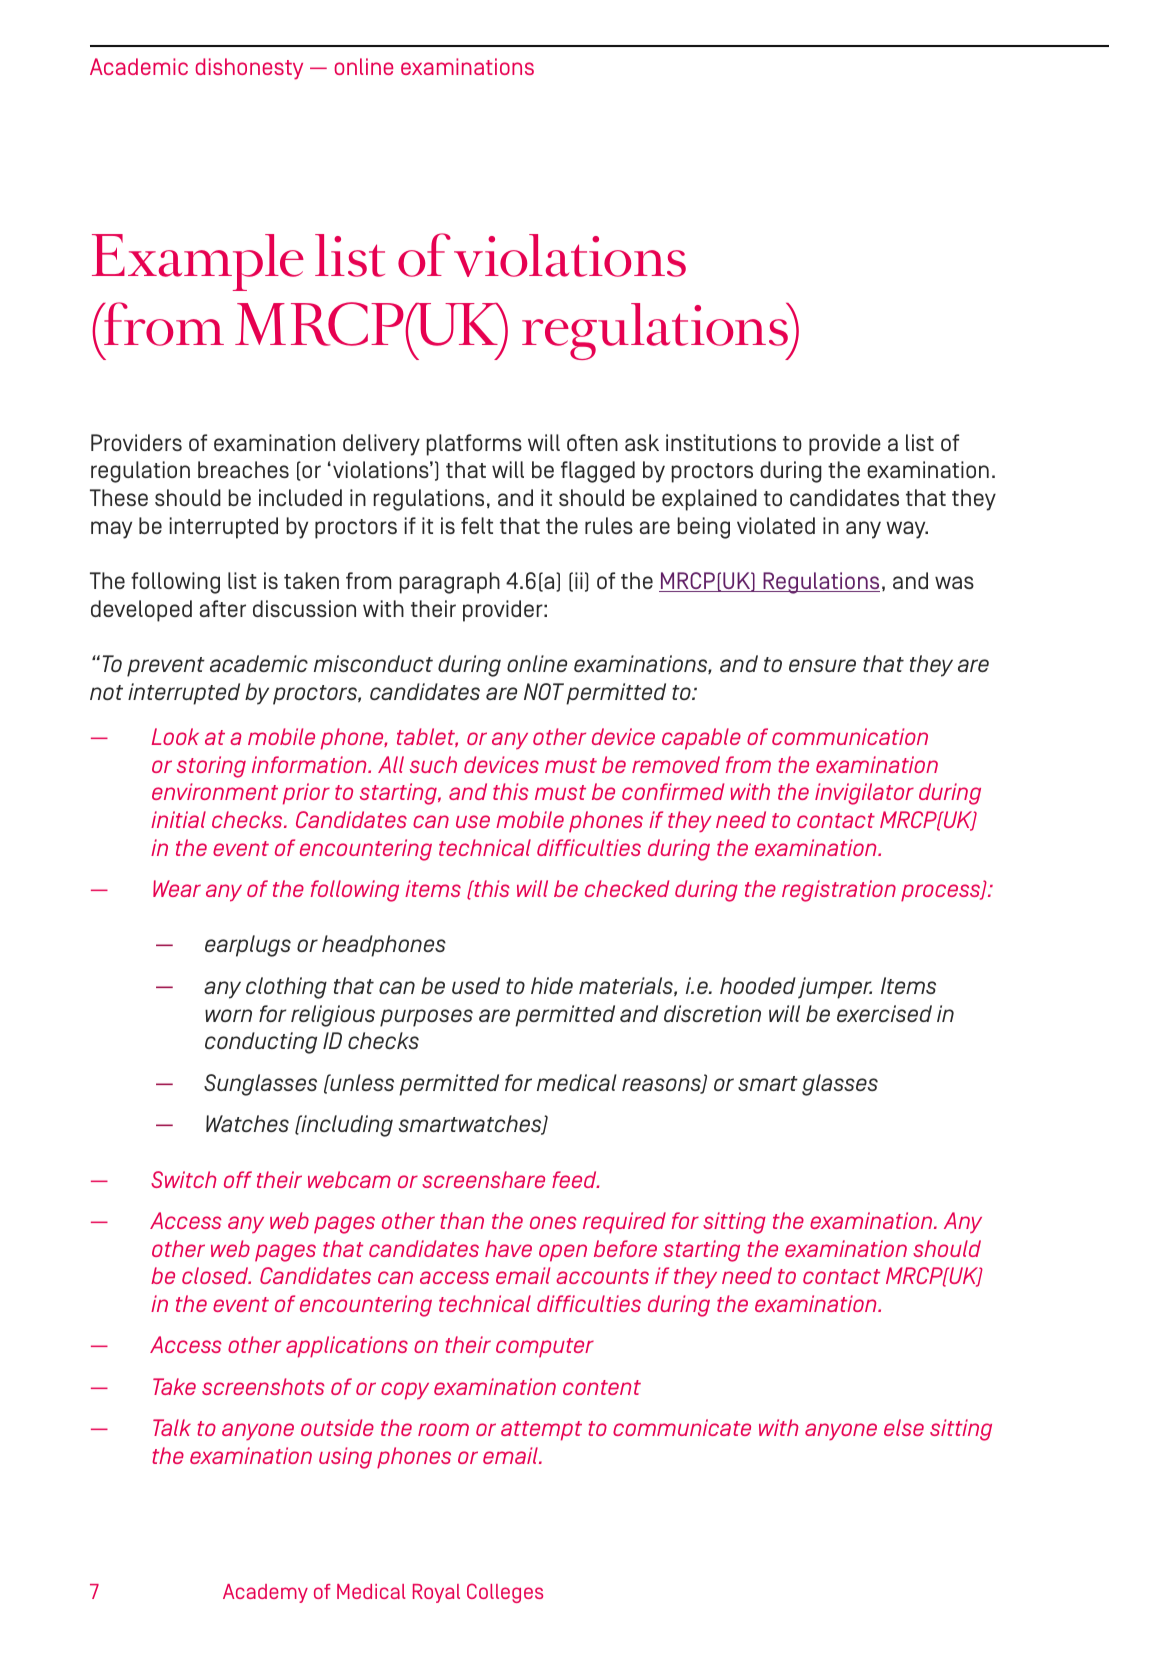 The image size is (1176, 1663). I want to click on such, so click(433, 764).
